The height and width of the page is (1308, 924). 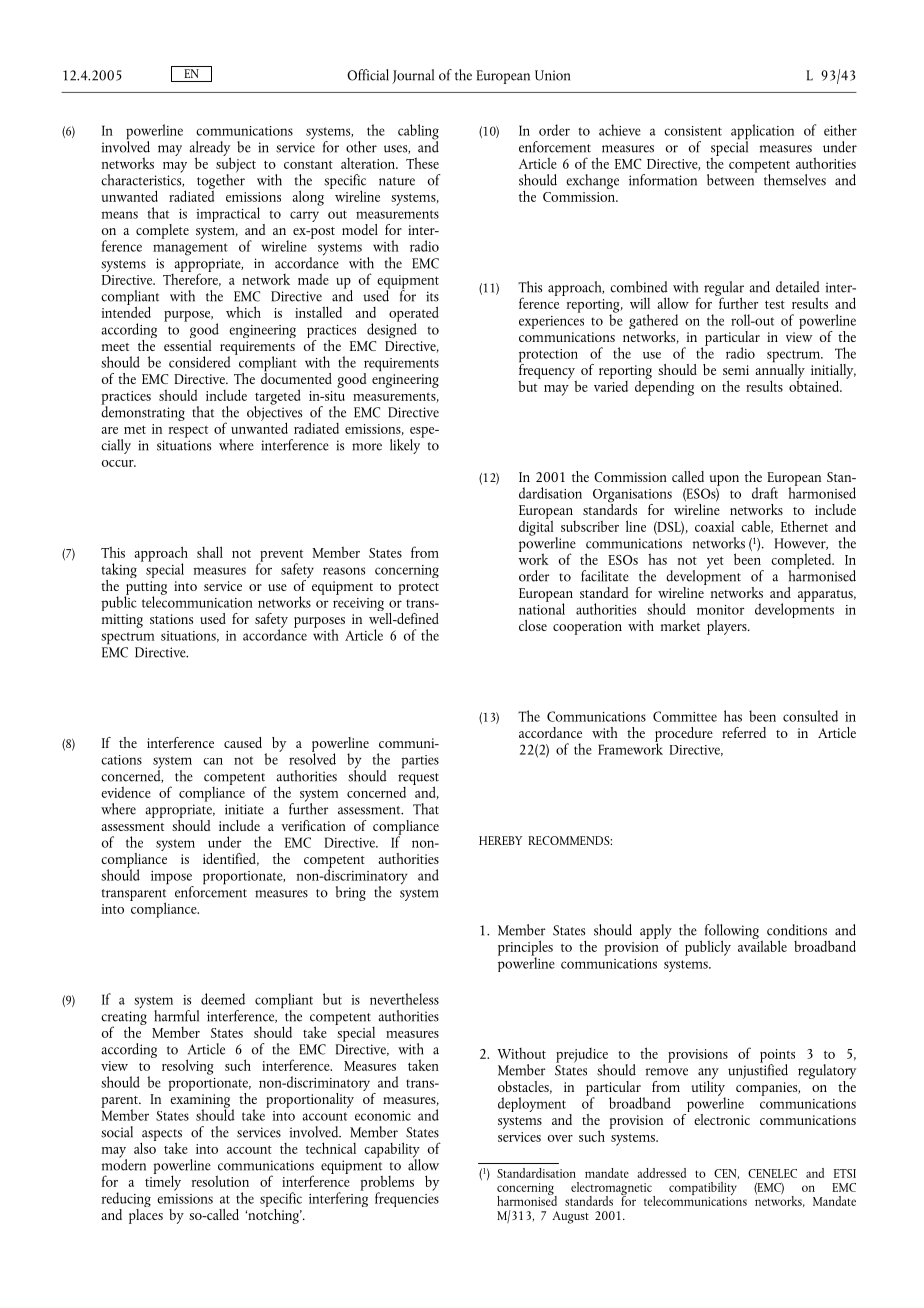 What do you see at coordinates (210, 149) in the page?
I see `already` at bounding box center [210, 149].
